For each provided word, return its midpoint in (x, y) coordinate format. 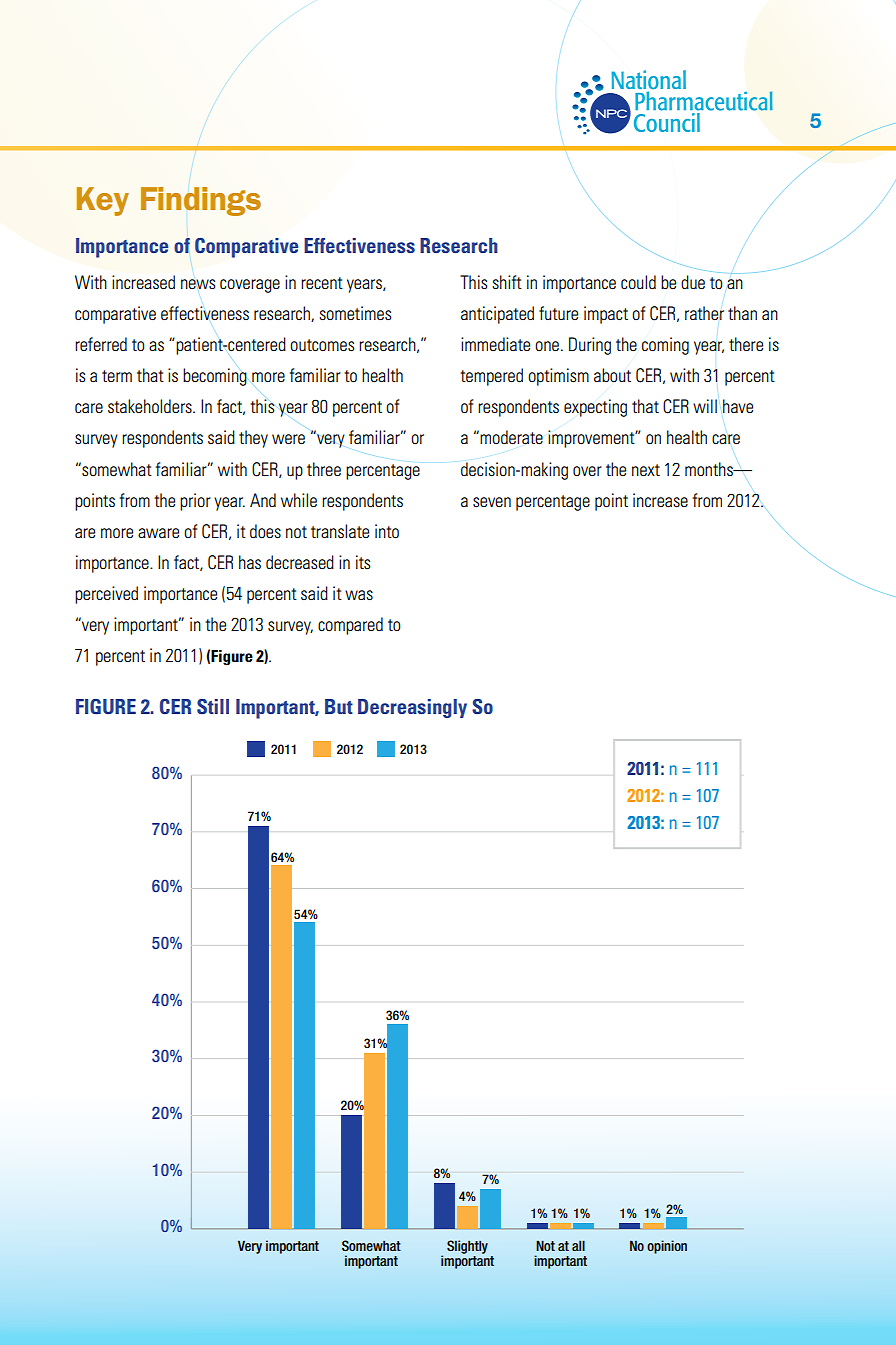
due (693, 282)
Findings (201, 201)
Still (213, 706)
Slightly (467, 1247)
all (578, 1245)
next (646, 470)
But (339, 706)
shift (507, 282)
